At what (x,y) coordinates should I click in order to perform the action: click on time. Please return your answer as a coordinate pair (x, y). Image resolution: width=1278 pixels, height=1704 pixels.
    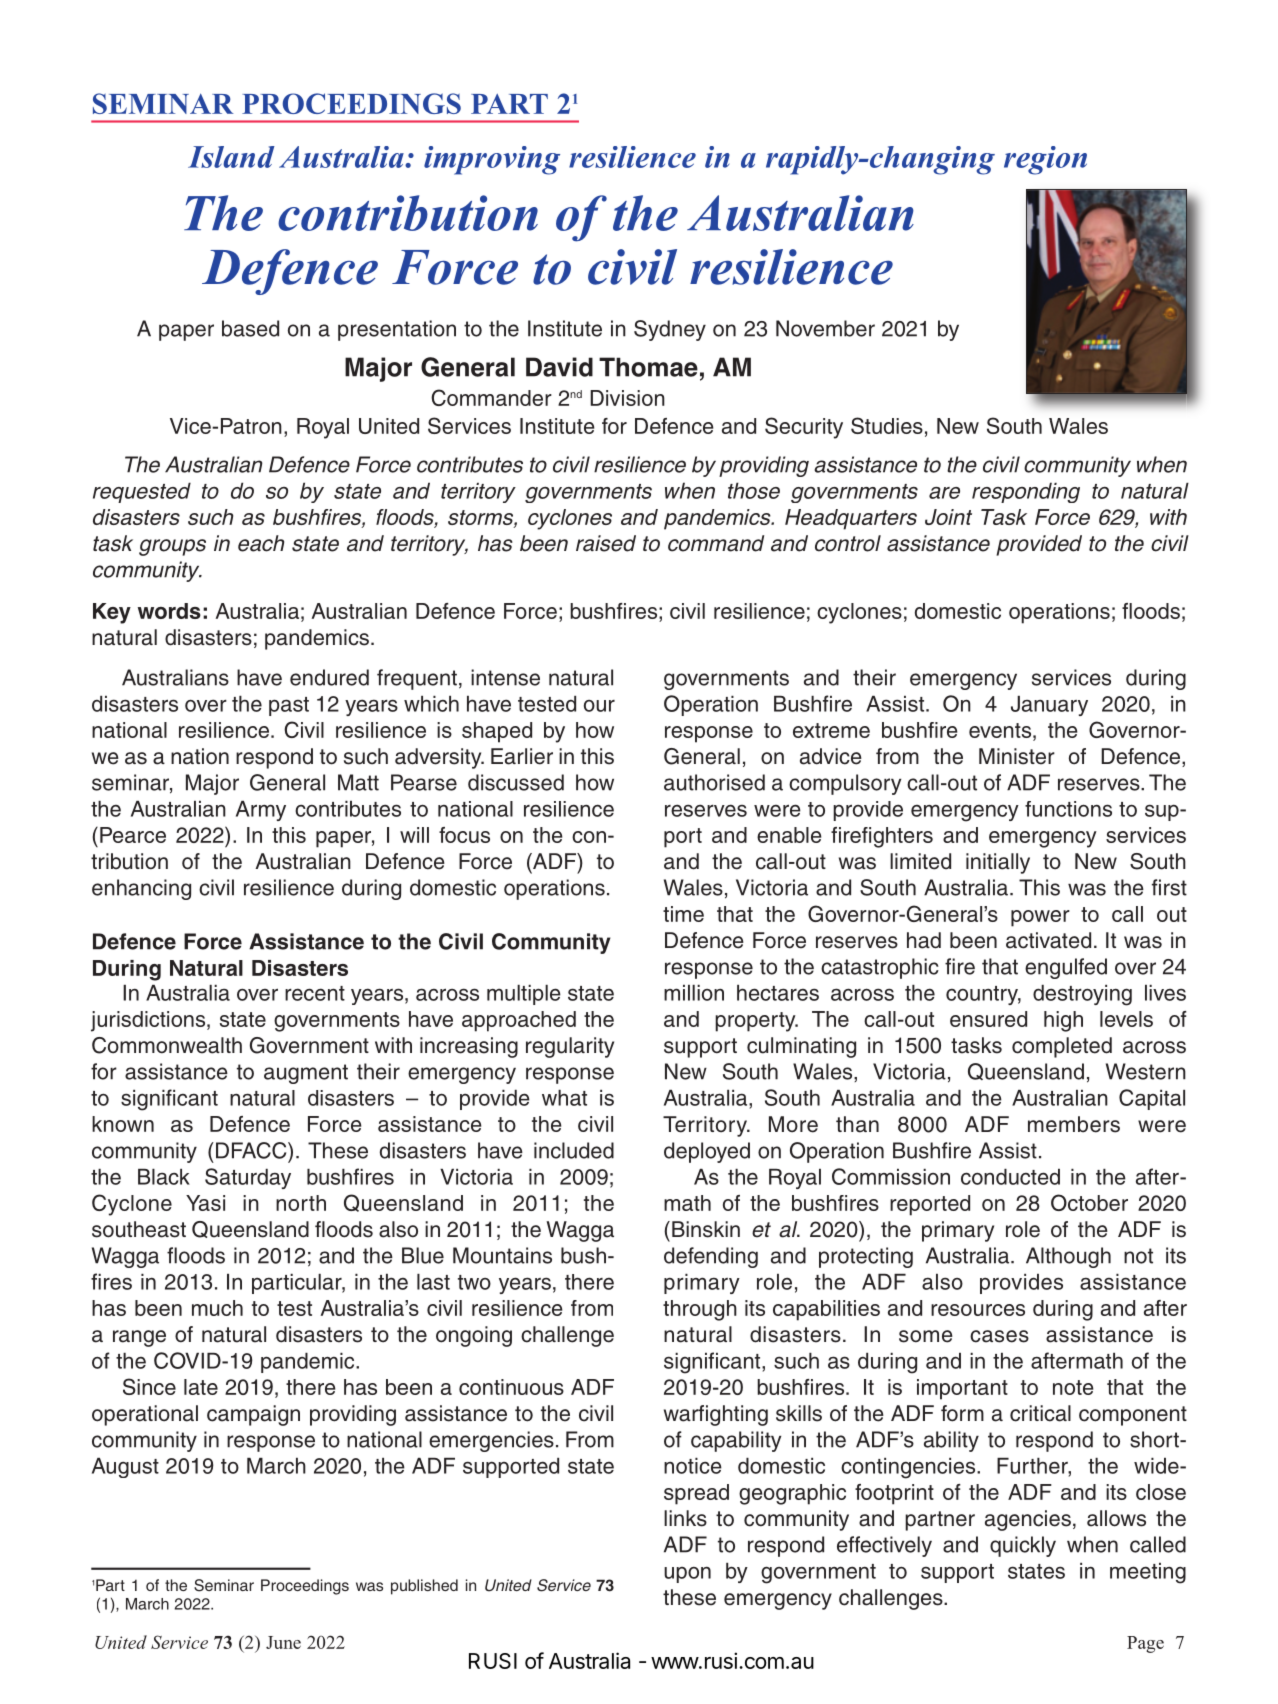
    Looking at the image, I should click on (683, 914).
